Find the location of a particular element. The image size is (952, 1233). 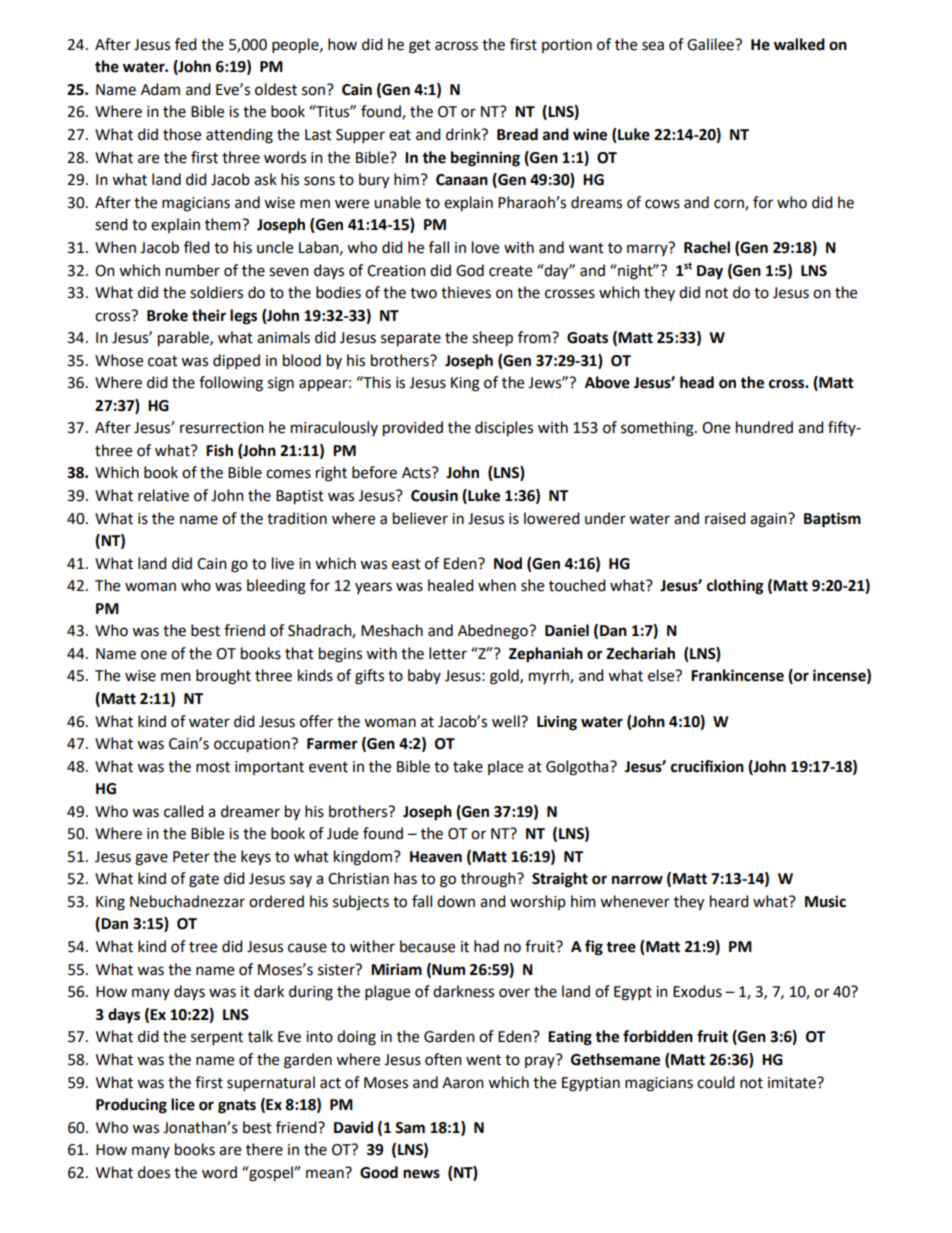

lice is located at coordinates (183, 1104).
